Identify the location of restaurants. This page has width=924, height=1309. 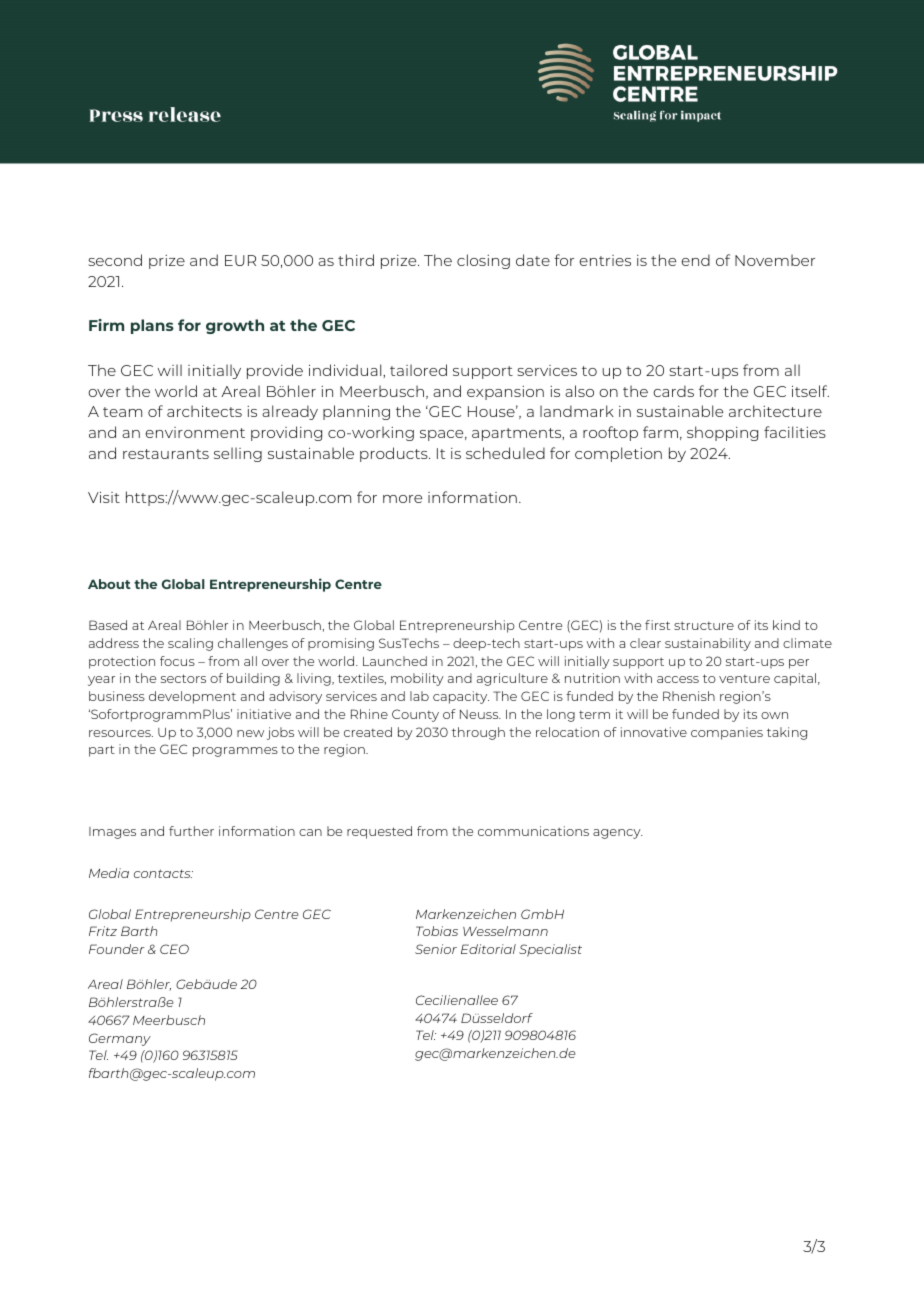
(166, 454).
